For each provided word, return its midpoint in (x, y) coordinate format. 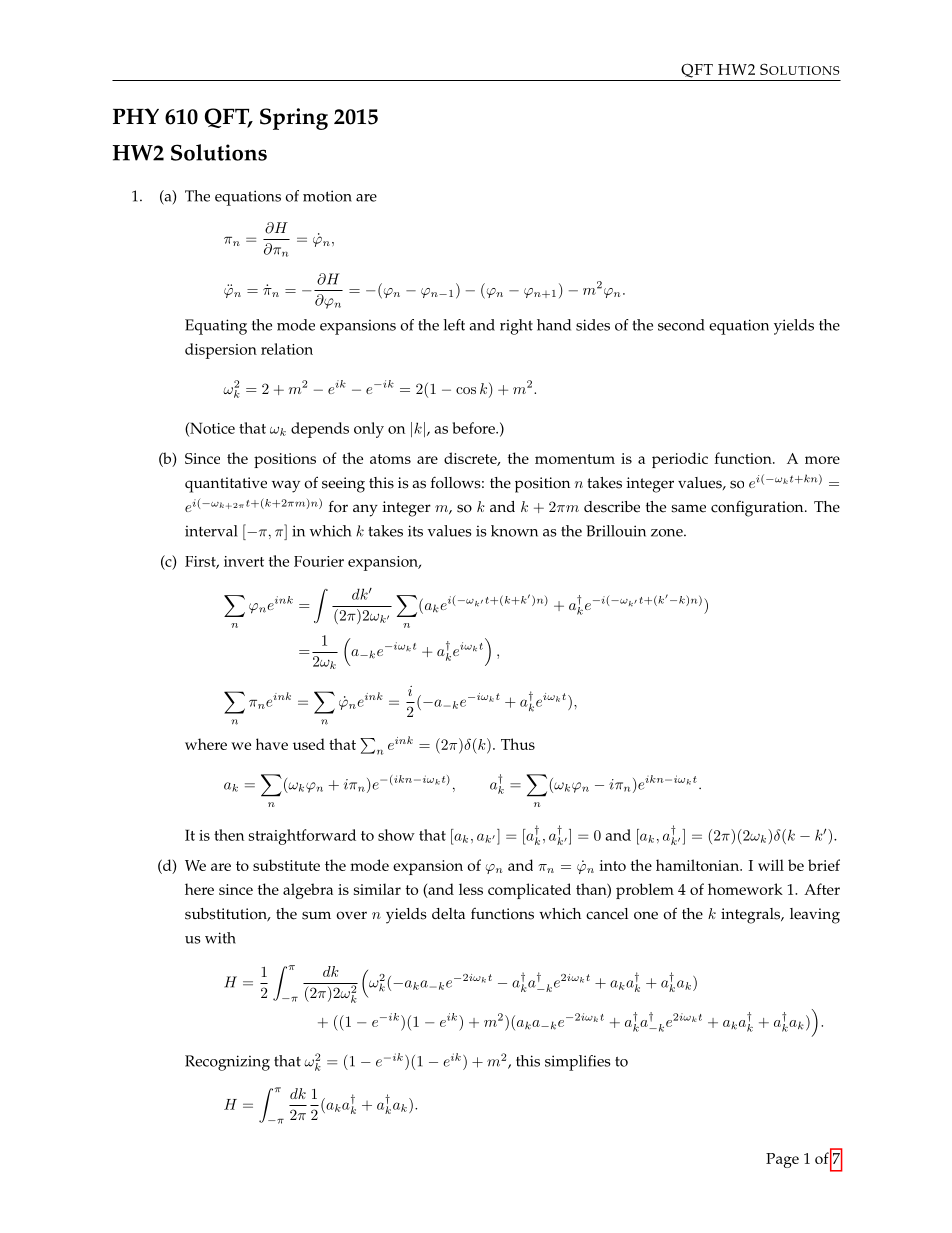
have (272, 744)
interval (211, 531)
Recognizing (227, 1063)
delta (448, 914)
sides (593, 325)
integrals (752, 916)
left (454, 325)
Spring (294, 119)
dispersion (221, 351)
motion (327, 196)
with (220, 938)
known (514, 531)
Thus (518, 744)
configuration (758, 509)
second (681, 325)
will (771, 865)
